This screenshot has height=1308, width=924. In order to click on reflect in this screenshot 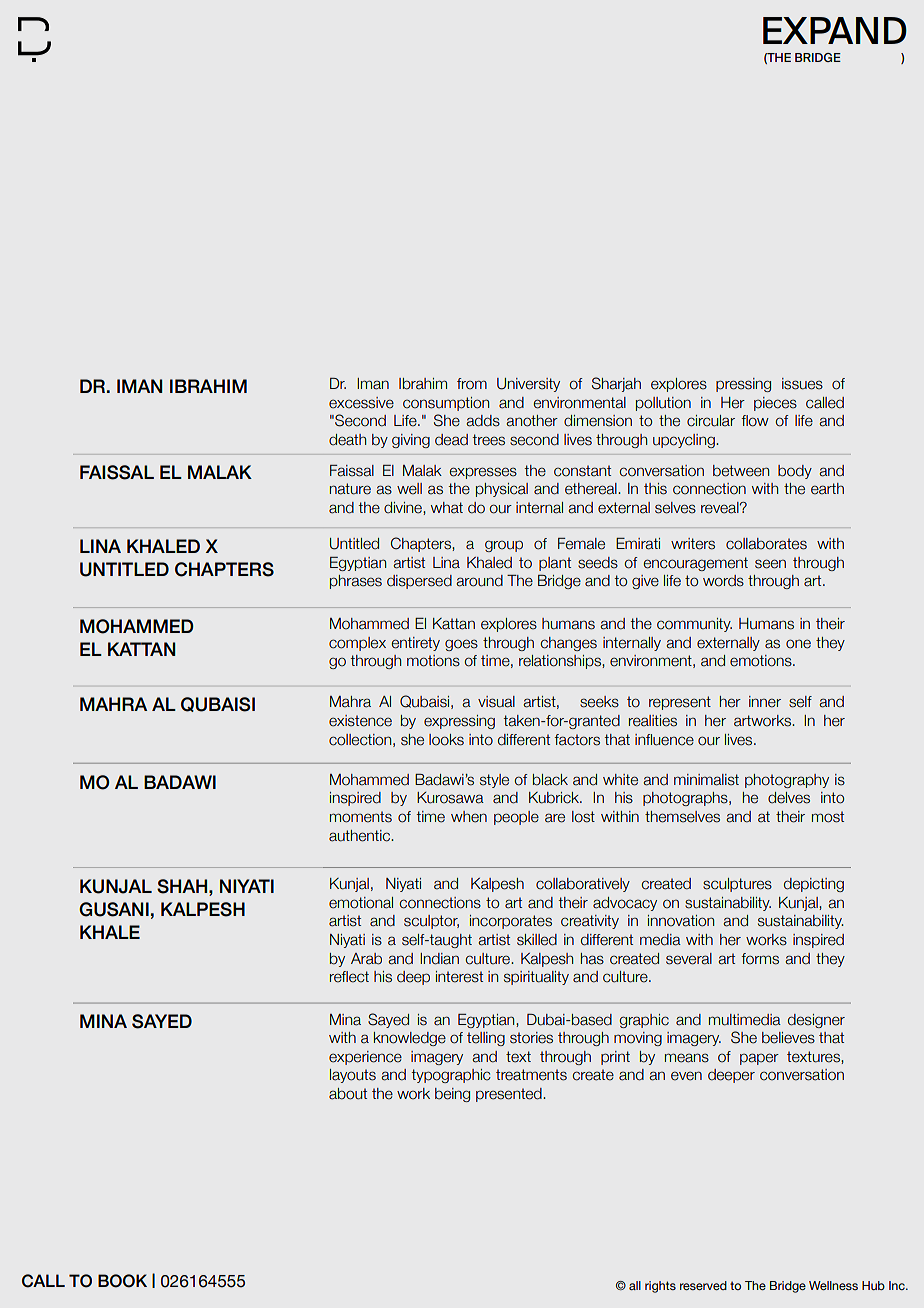, I will do `click(349, 977)`.
